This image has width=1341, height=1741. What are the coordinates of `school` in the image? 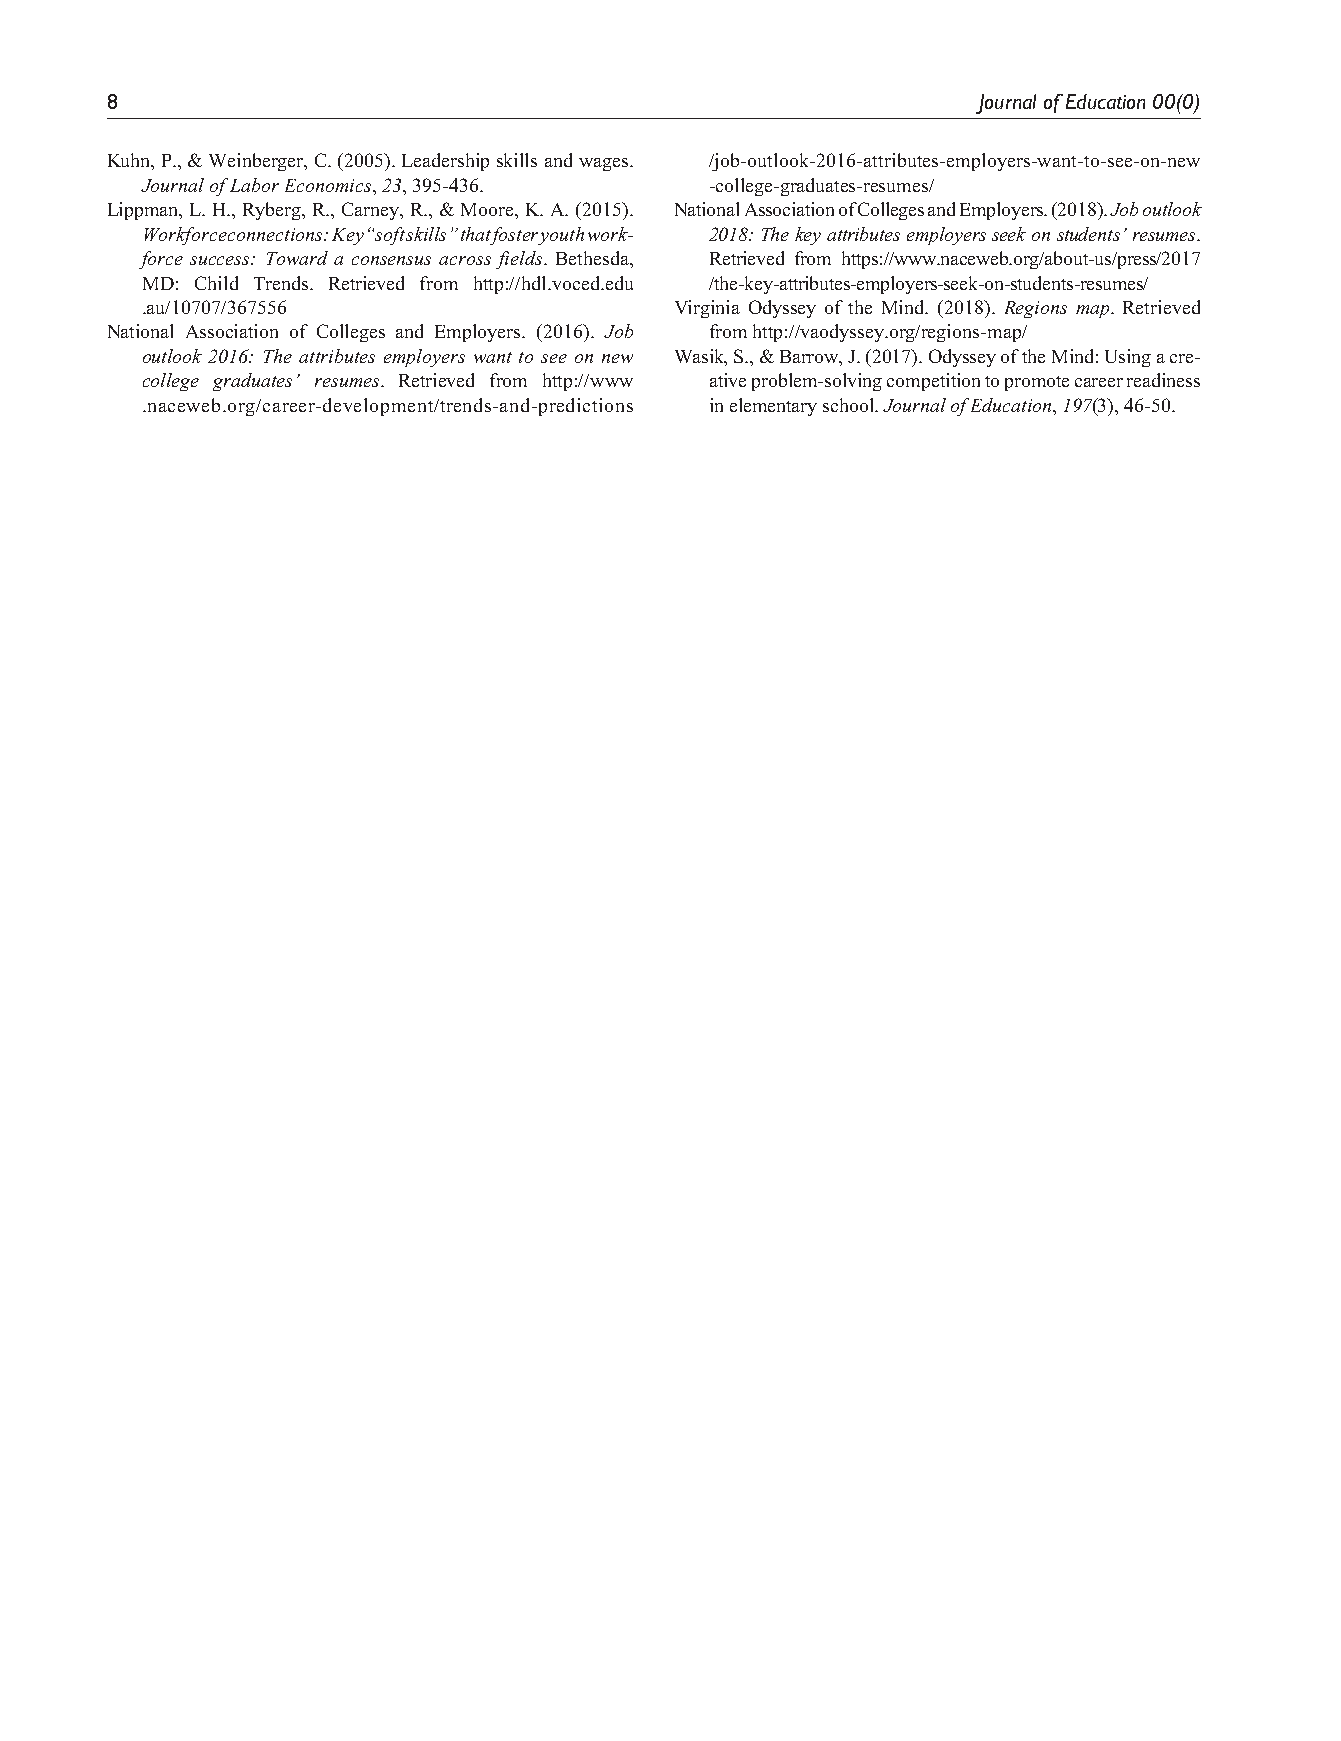 It's located at (849, 405).
